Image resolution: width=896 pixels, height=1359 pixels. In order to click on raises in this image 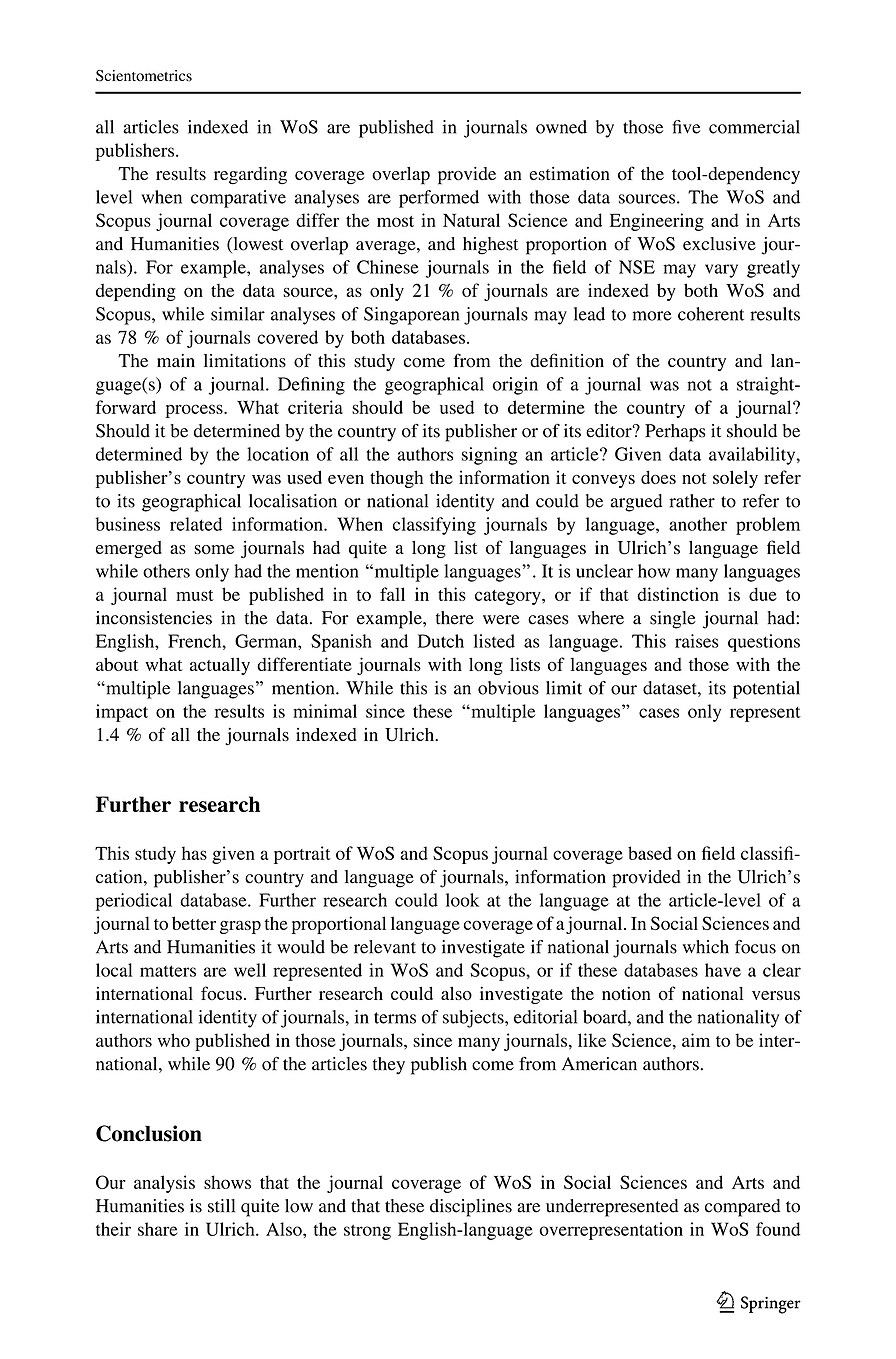, I will do `click(696, 641)`.
